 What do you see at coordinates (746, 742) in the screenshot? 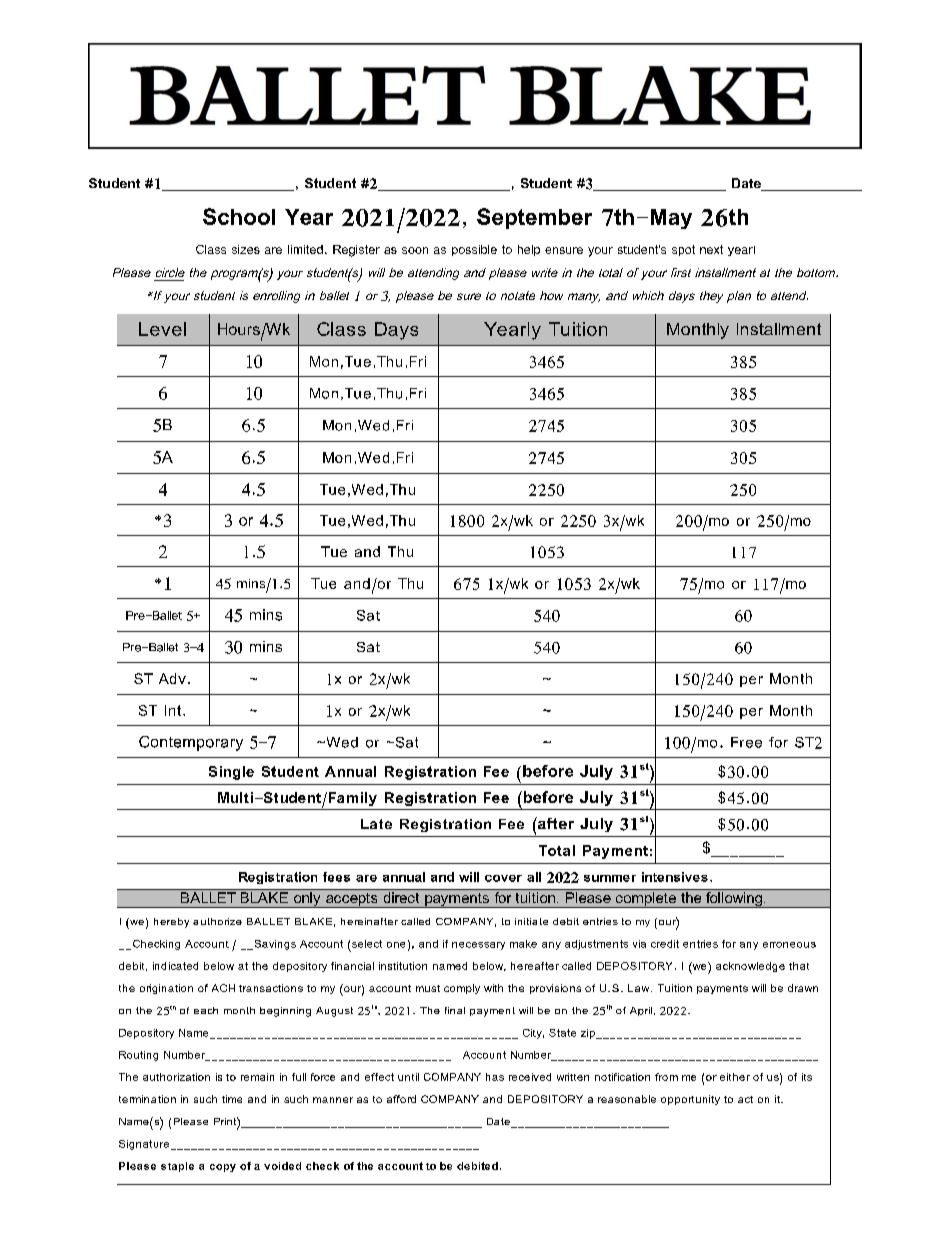
I see `Free` at bounding box center [746, 742].
